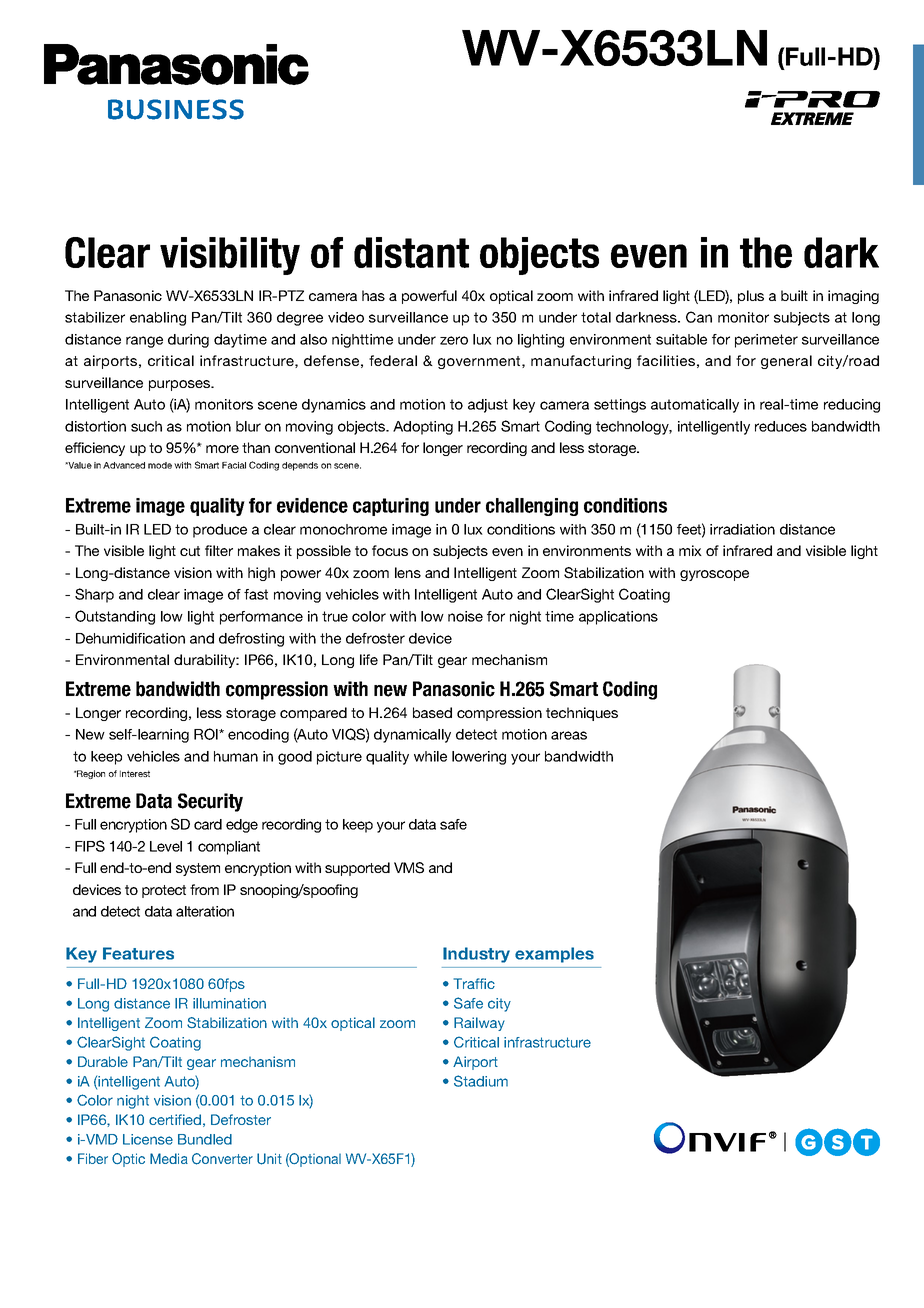 This page has width=924, height=1308. What do you see at coordinates (432, 712) in the page?
I see `based` at bounding box center [432, 712].
